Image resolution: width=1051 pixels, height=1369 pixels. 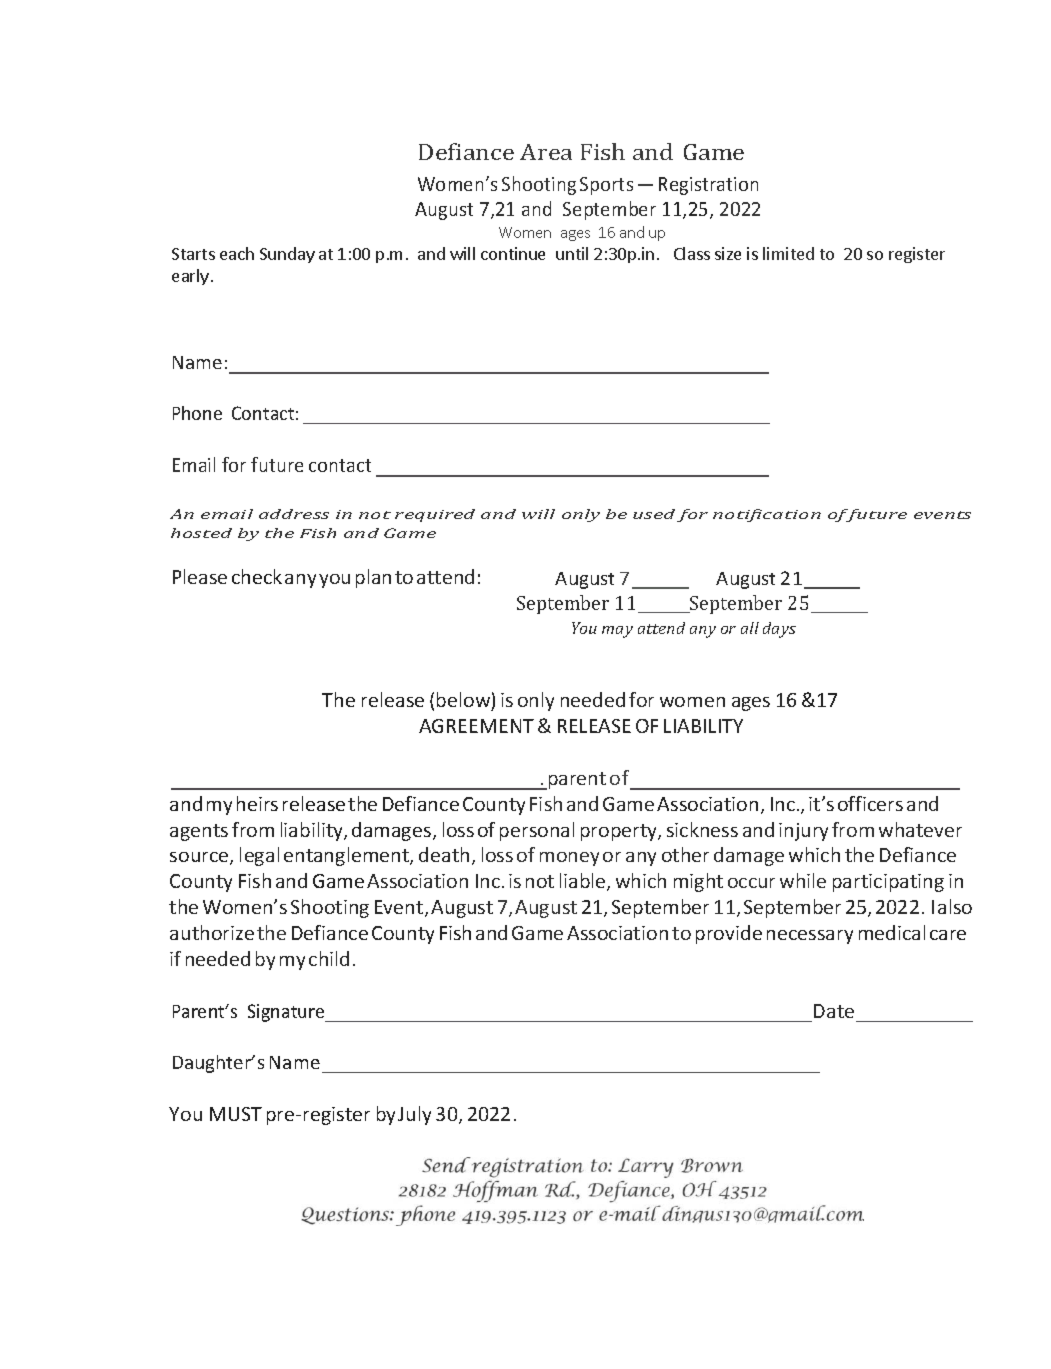 I want to click on continue, so click(x=513, y=253).
